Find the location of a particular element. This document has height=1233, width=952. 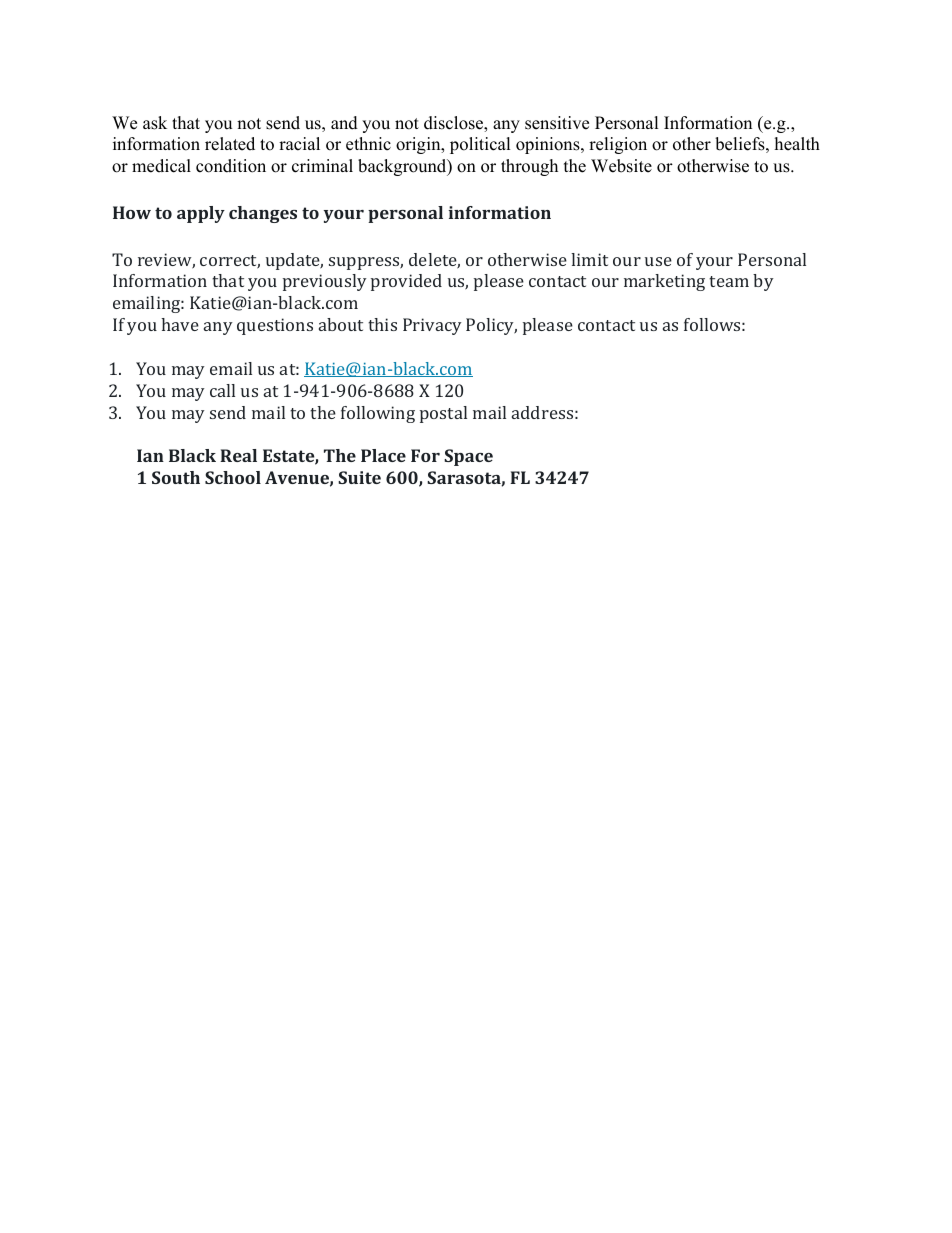

health is located at coordinates (797, 144).
